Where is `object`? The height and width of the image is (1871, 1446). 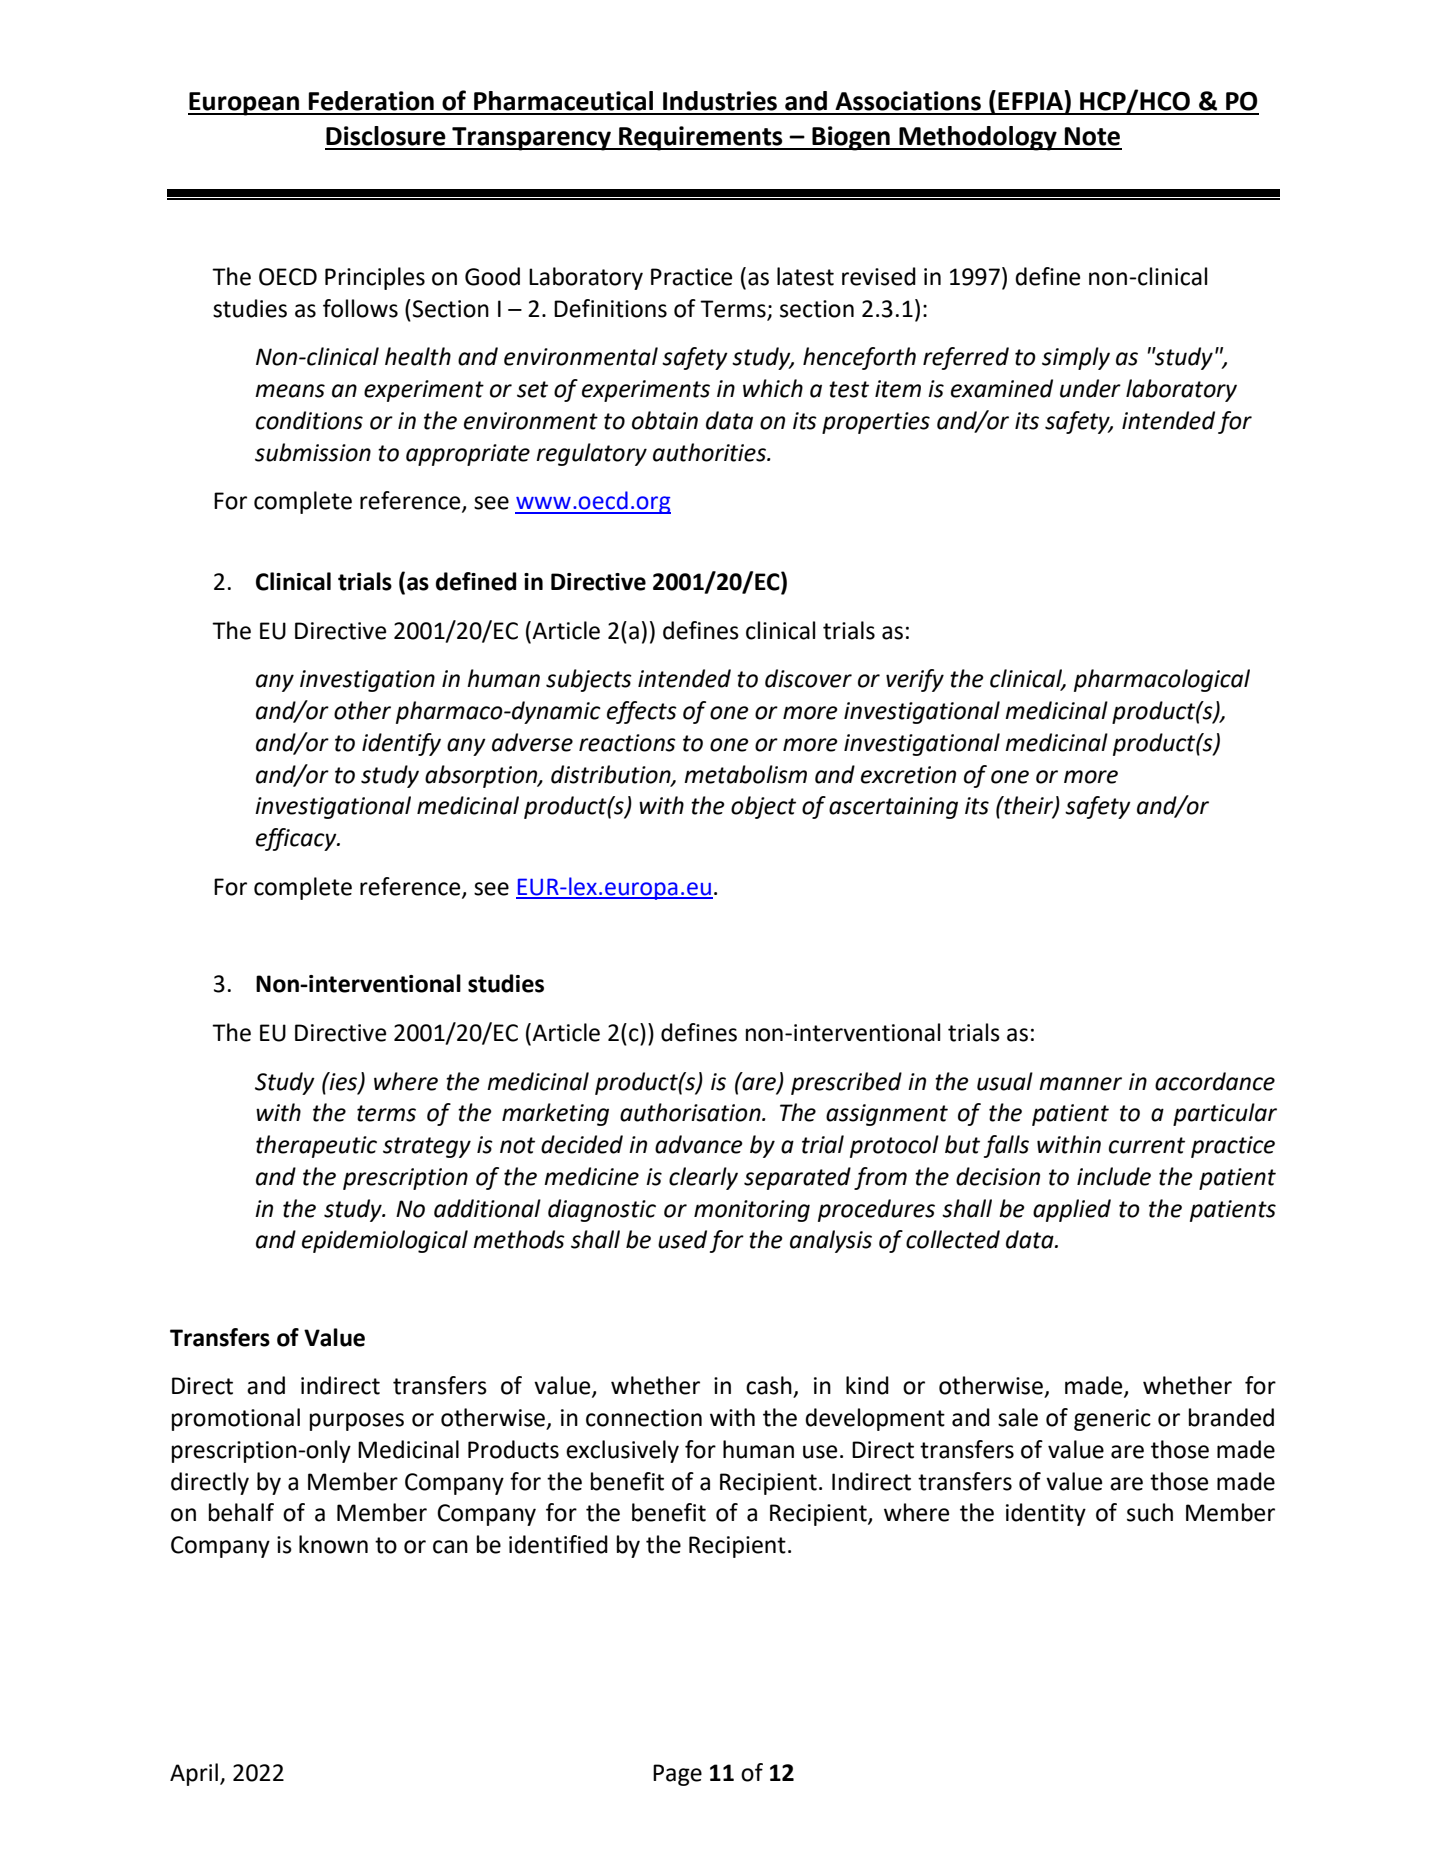
object is located at coordinates (763, 807).
